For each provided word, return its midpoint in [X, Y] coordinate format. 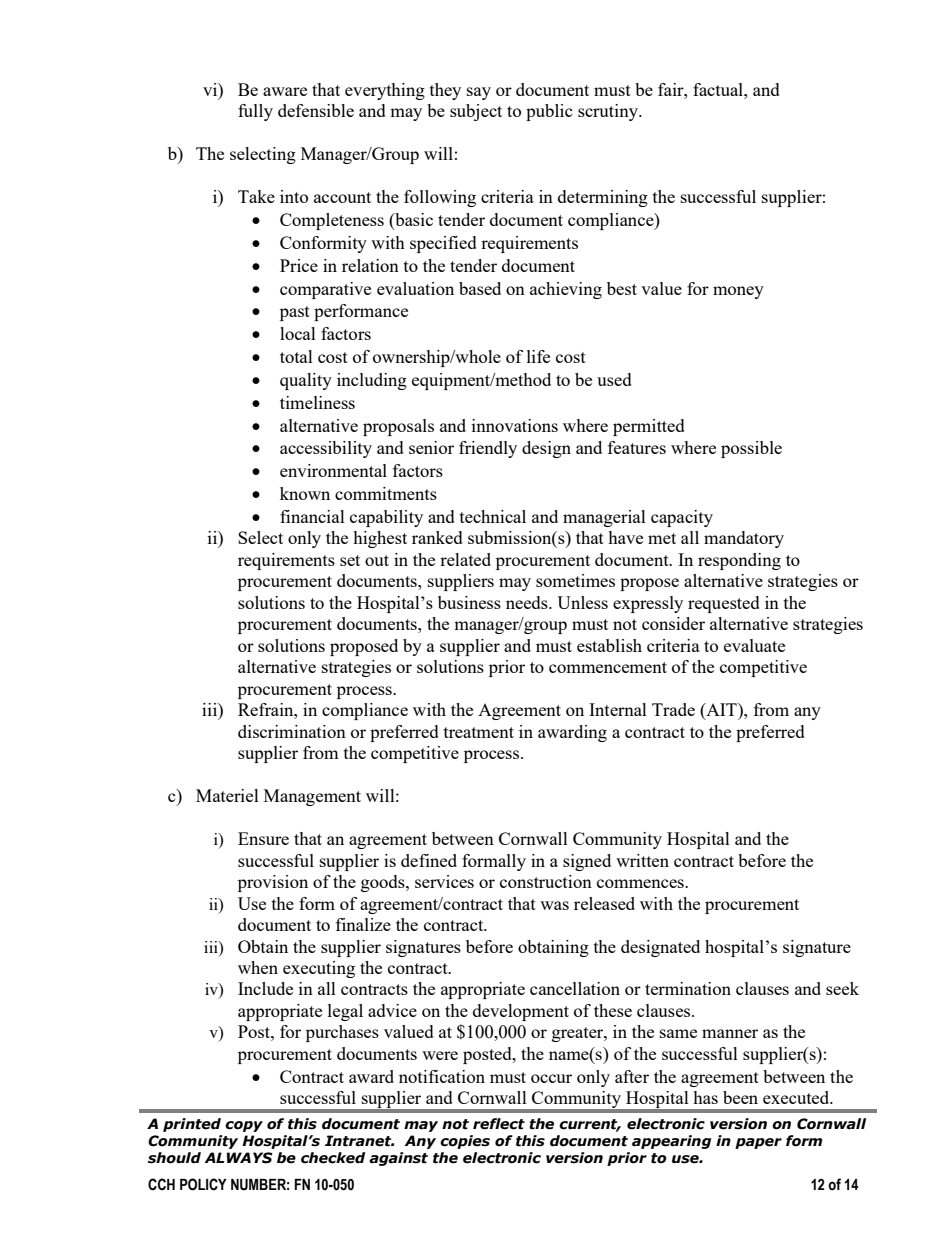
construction [546, 881]
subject [476, 112]
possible [751, 449]
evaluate [754, 645]
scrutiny [609, 112]
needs [528, 602]
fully [255, 112]
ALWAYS [239, 1158]
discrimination [292, 731]
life [538, 356]
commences [641, 883]
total [296, 356]
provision [273, 883]
